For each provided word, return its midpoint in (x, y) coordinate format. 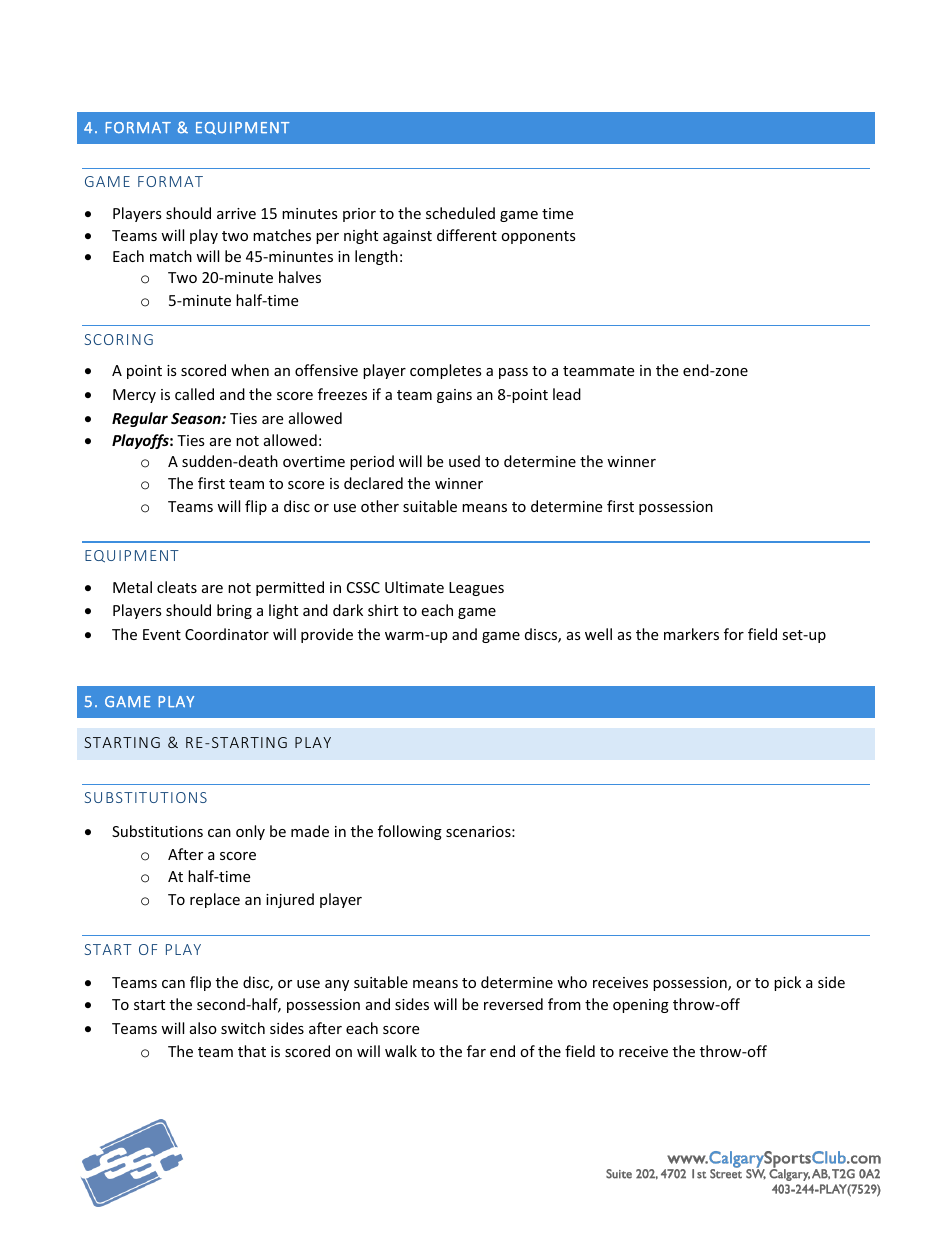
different (467, 235)
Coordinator (227, 634)
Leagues (476, 589)
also (203, 1028)
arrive (236, 213)
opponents (538, 237)
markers (691, 634)
